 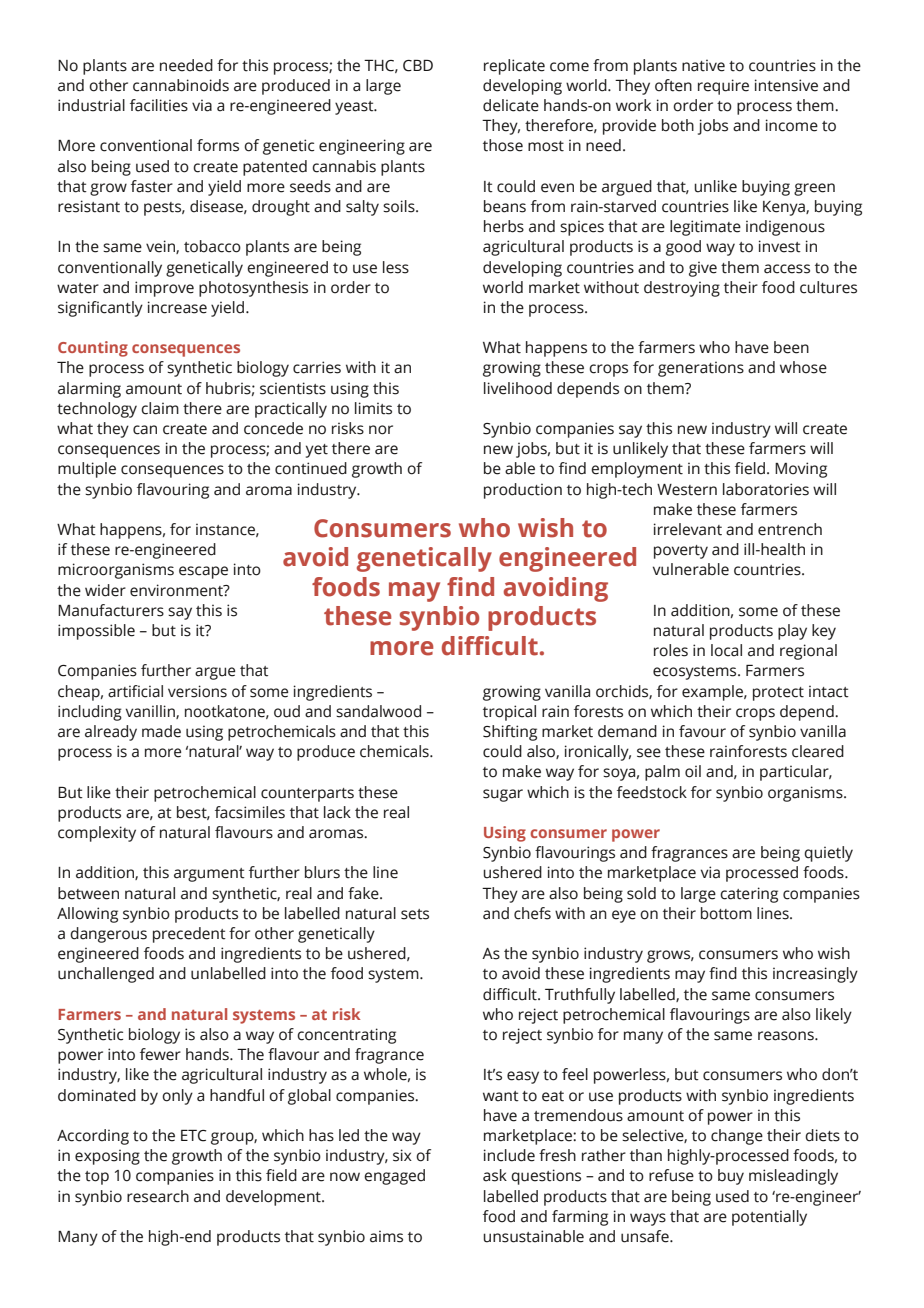 What do you see at coordinates (509, 713) in the page?
I see `tropical` at bounding box center [509, 713].
